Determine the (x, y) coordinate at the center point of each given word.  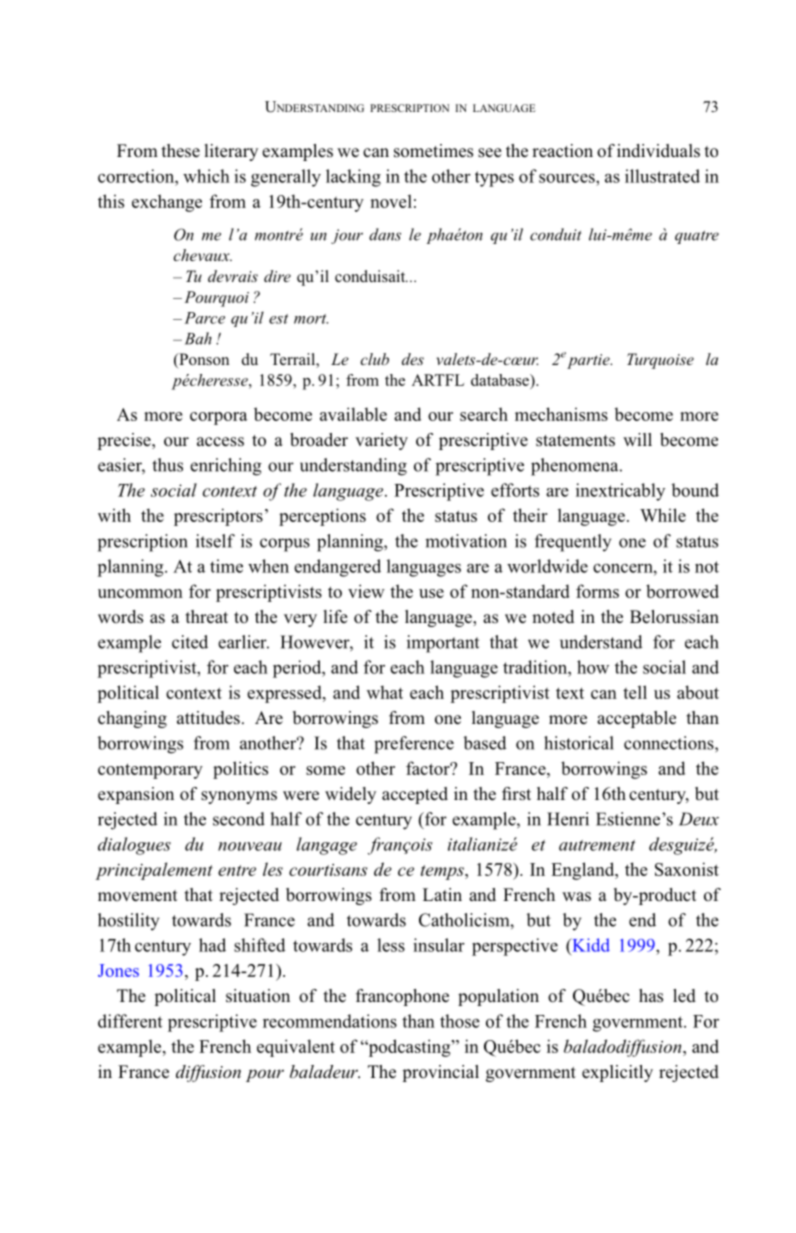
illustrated (662, 176)
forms (597, 591)
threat (207, 617)
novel (391, 201)
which (206, 176)
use (431, 593)
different (130, 1021)
